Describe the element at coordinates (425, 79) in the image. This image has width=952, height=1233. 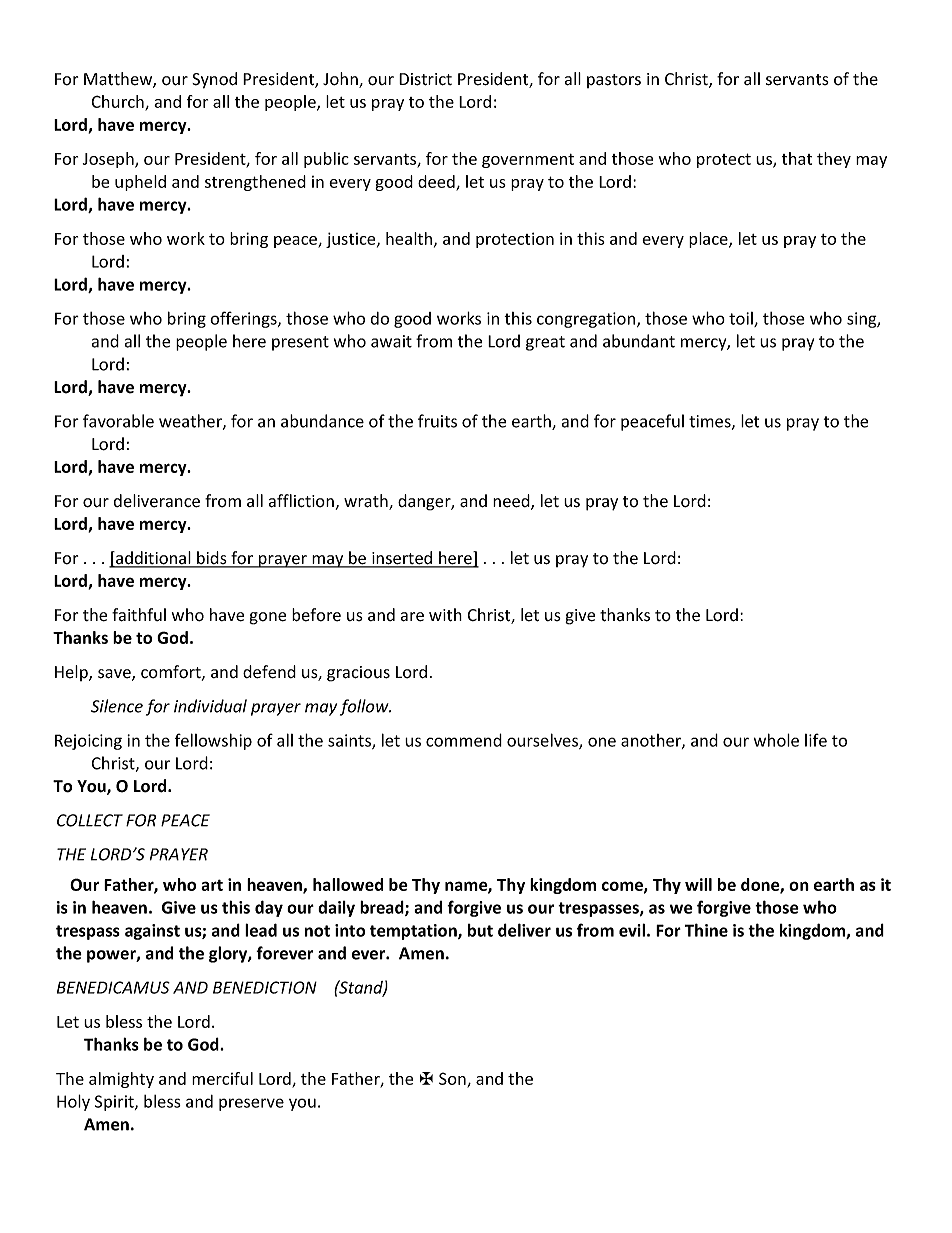
I see `District` at that location.
